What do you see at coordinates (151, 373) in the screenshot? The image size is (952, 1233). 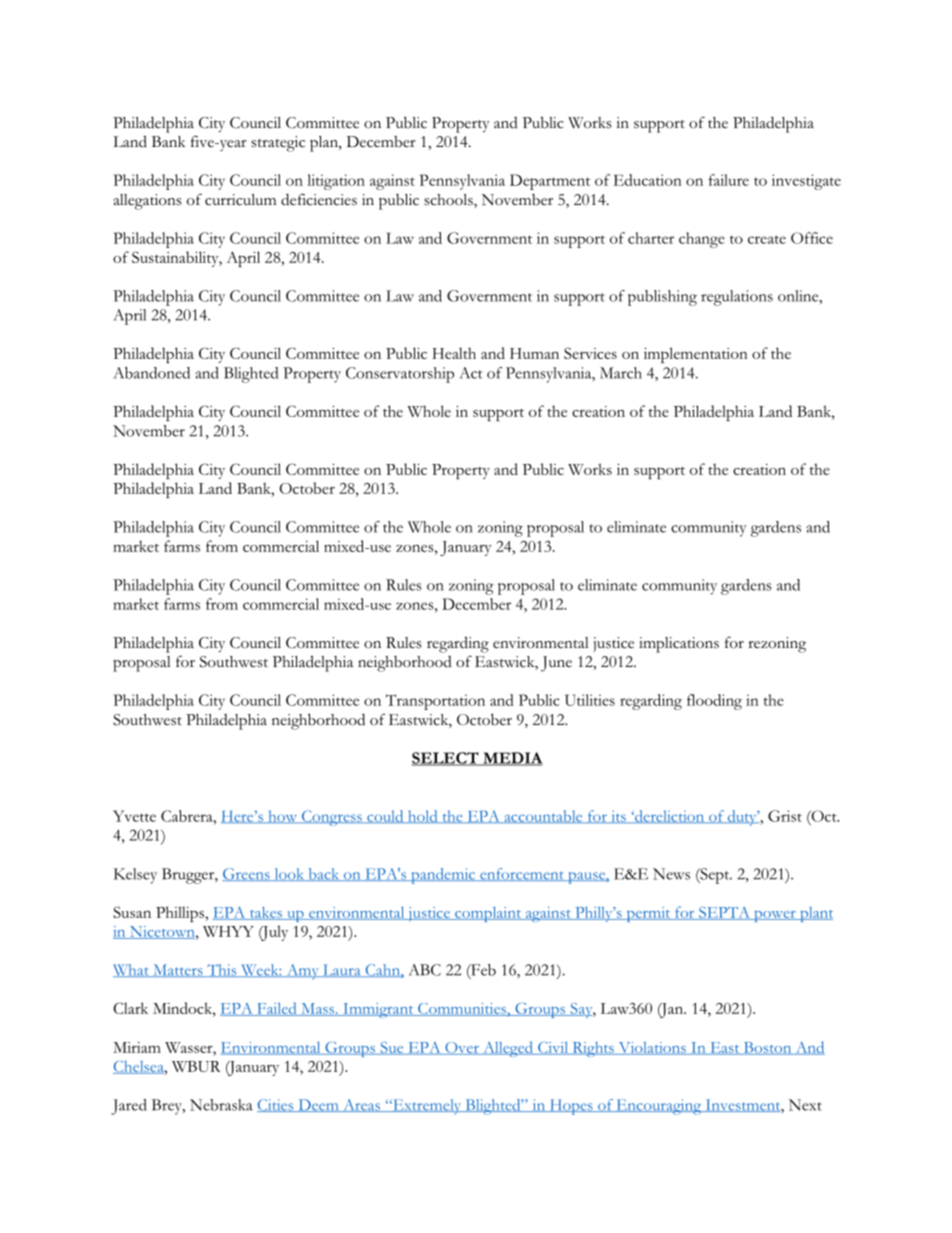 I see `Abandoned` at bounding box center [151, 373].
